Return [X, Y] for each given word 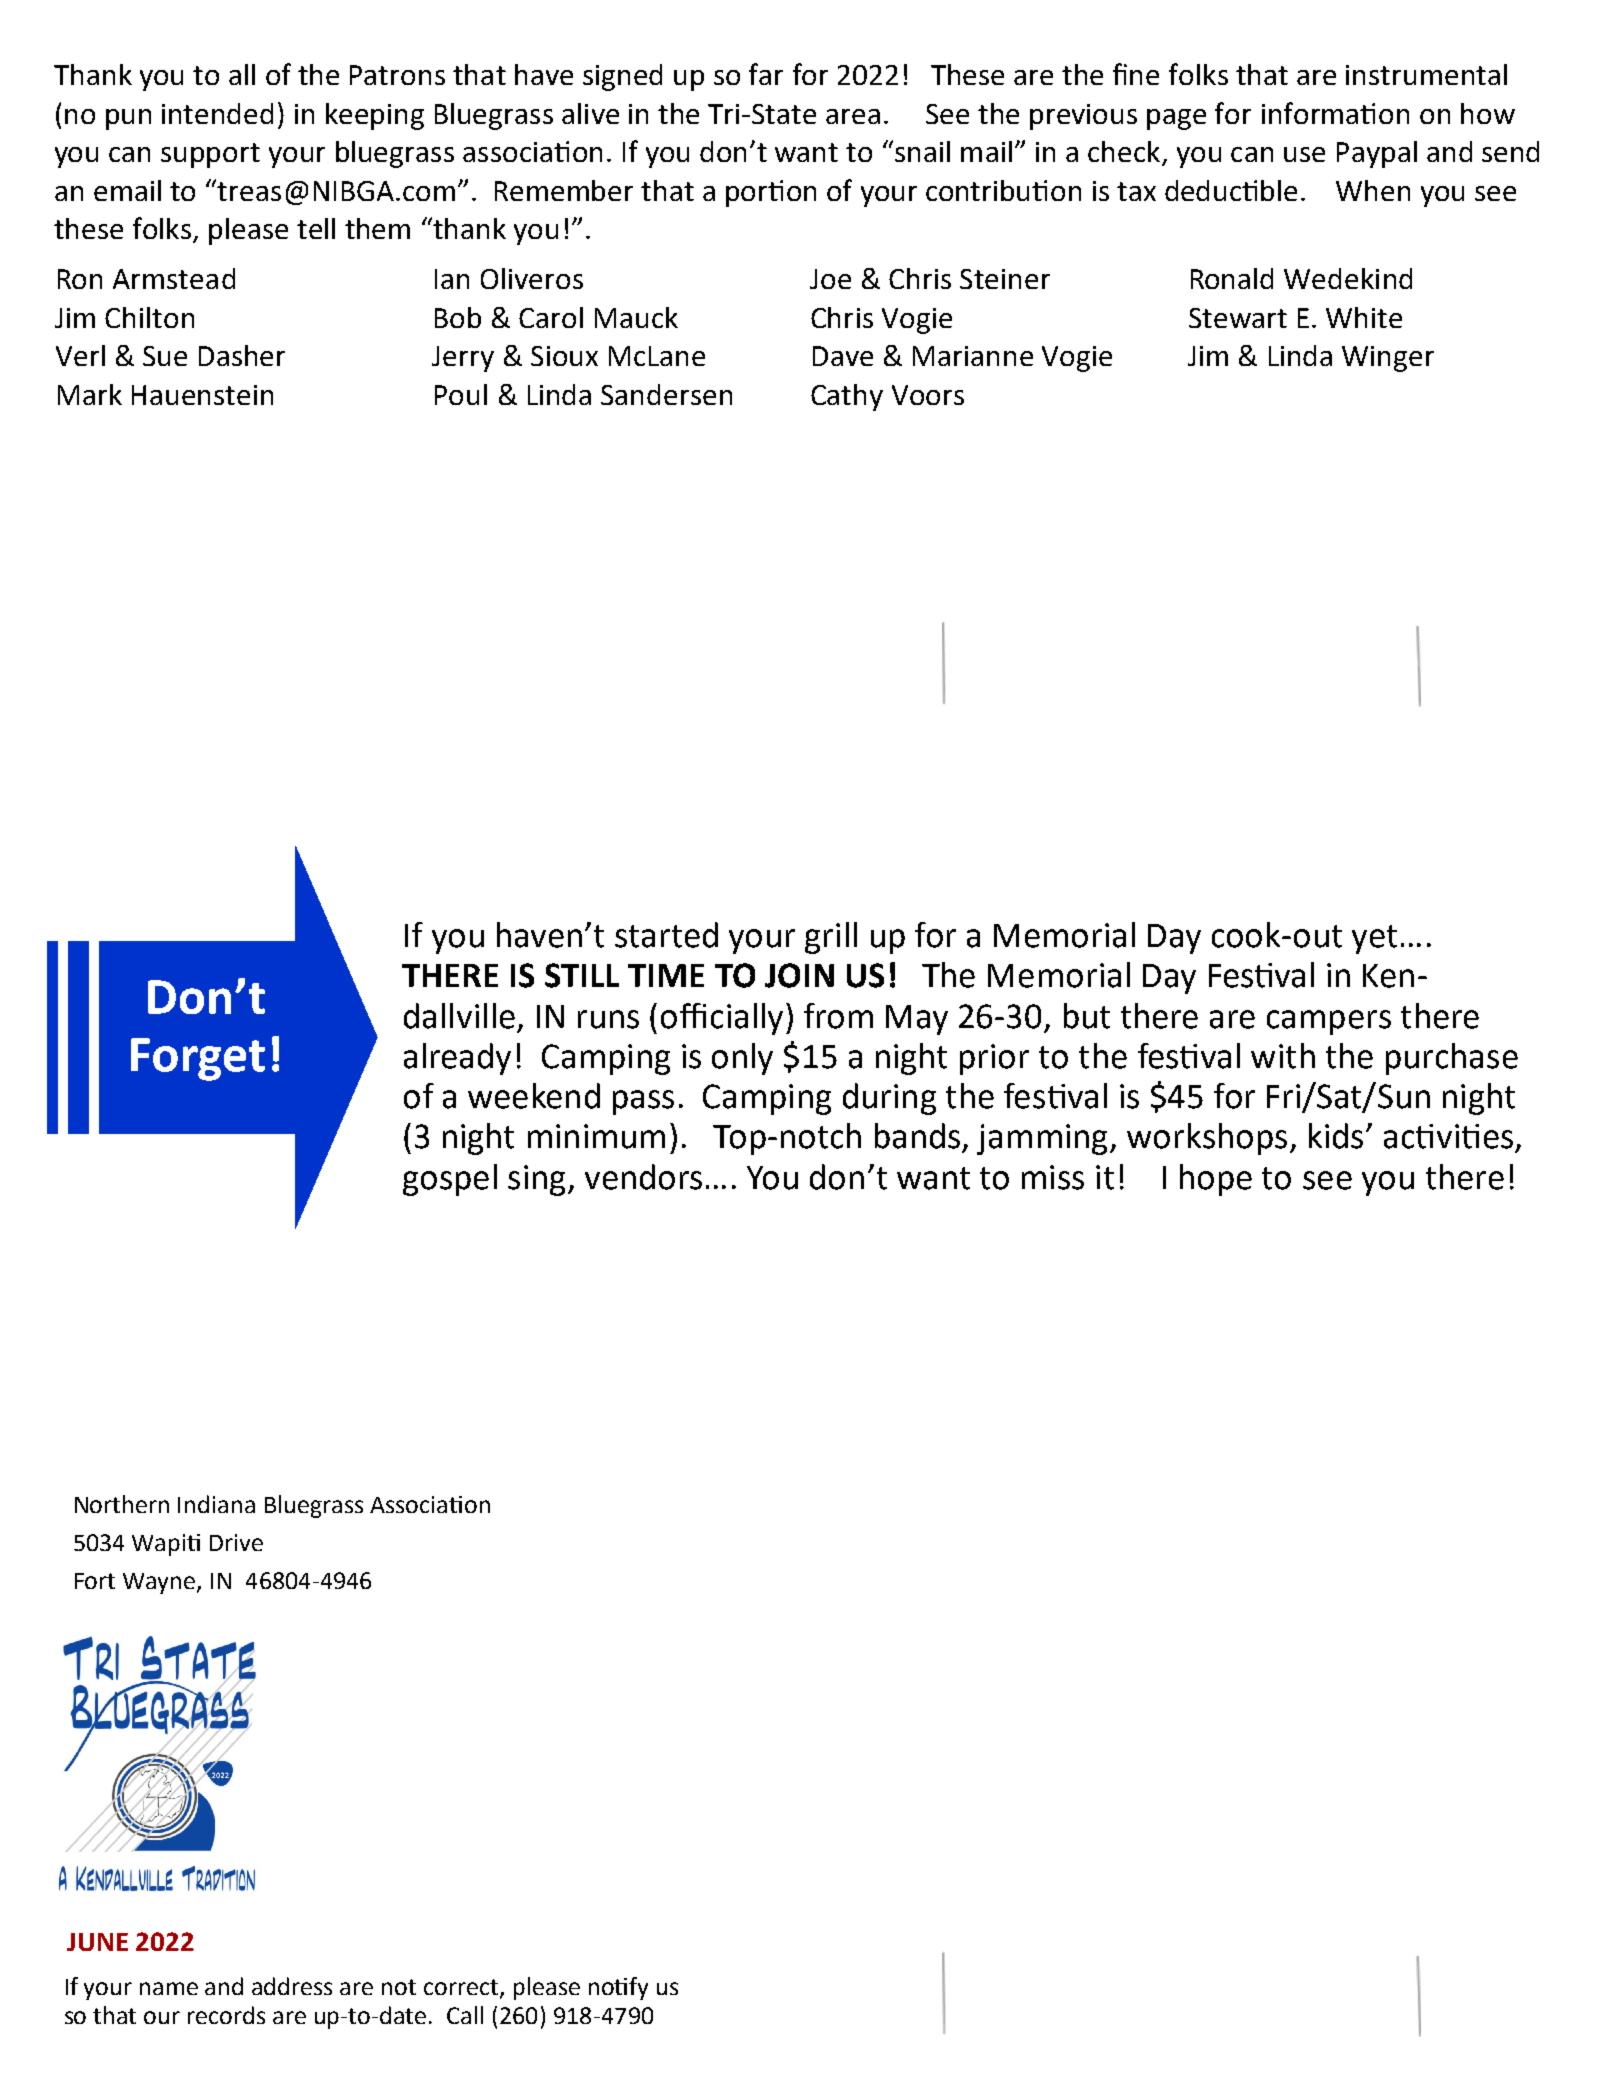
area [853, 116]
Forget [198, 1059]
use [1304, 154]
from [838, 1016]
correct [462, 1988]
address [292, 1986]
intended [217, 113]
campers [1329, 1022]
